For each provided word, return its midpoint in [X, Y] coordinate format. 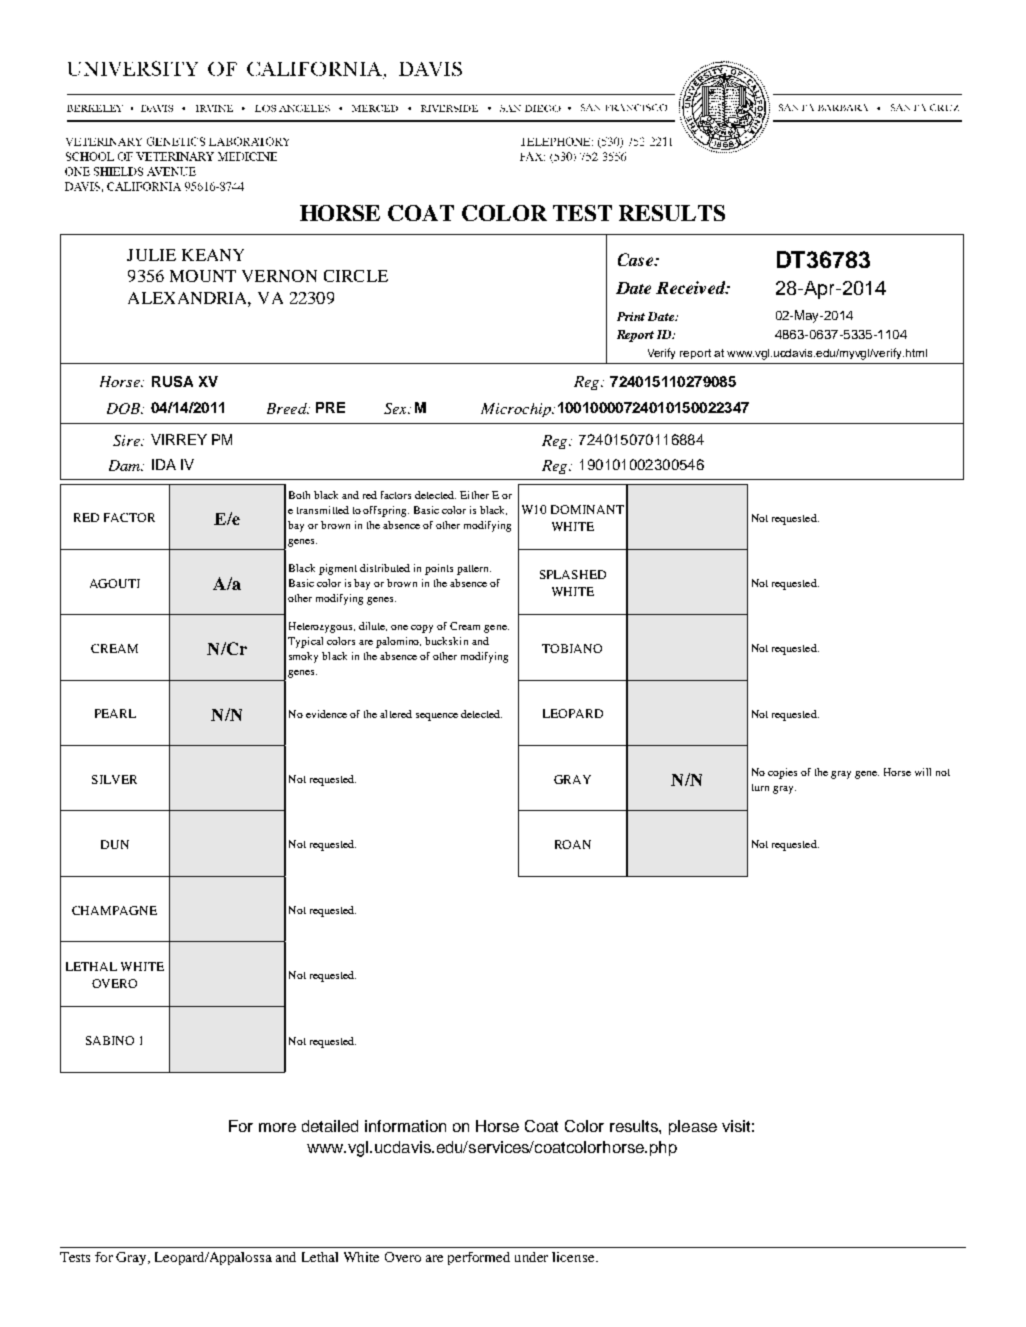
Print [631, 316]
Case [636, 259]
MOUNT [203, 276]
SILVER [114, 779]
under [531, 1257]
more [277, 1127]
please [693, 1127]
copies [782, 773]
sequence [437, 717]
